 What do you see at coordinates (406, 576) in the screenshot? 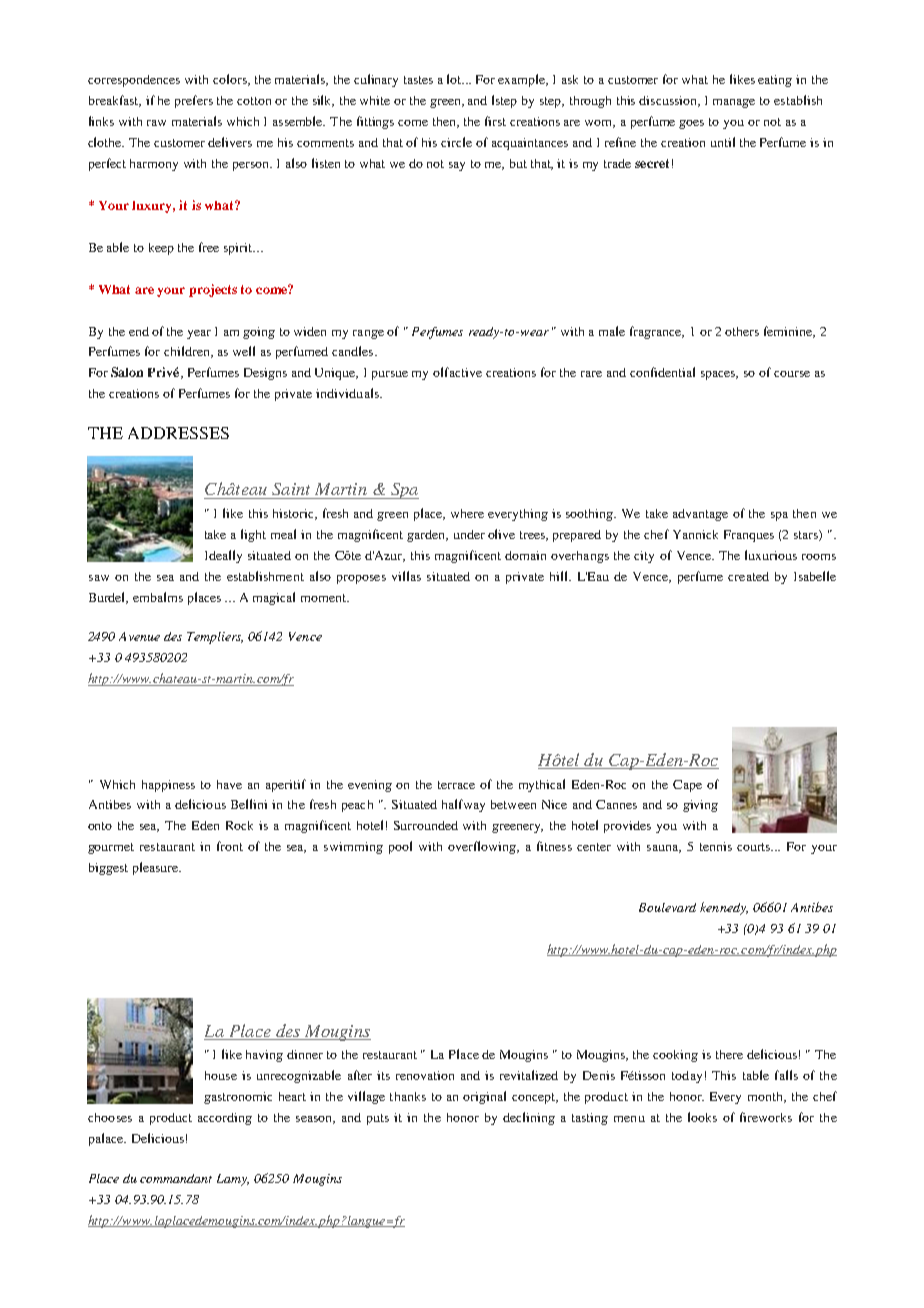
I see `villas` at bounding box center [406, 576].
